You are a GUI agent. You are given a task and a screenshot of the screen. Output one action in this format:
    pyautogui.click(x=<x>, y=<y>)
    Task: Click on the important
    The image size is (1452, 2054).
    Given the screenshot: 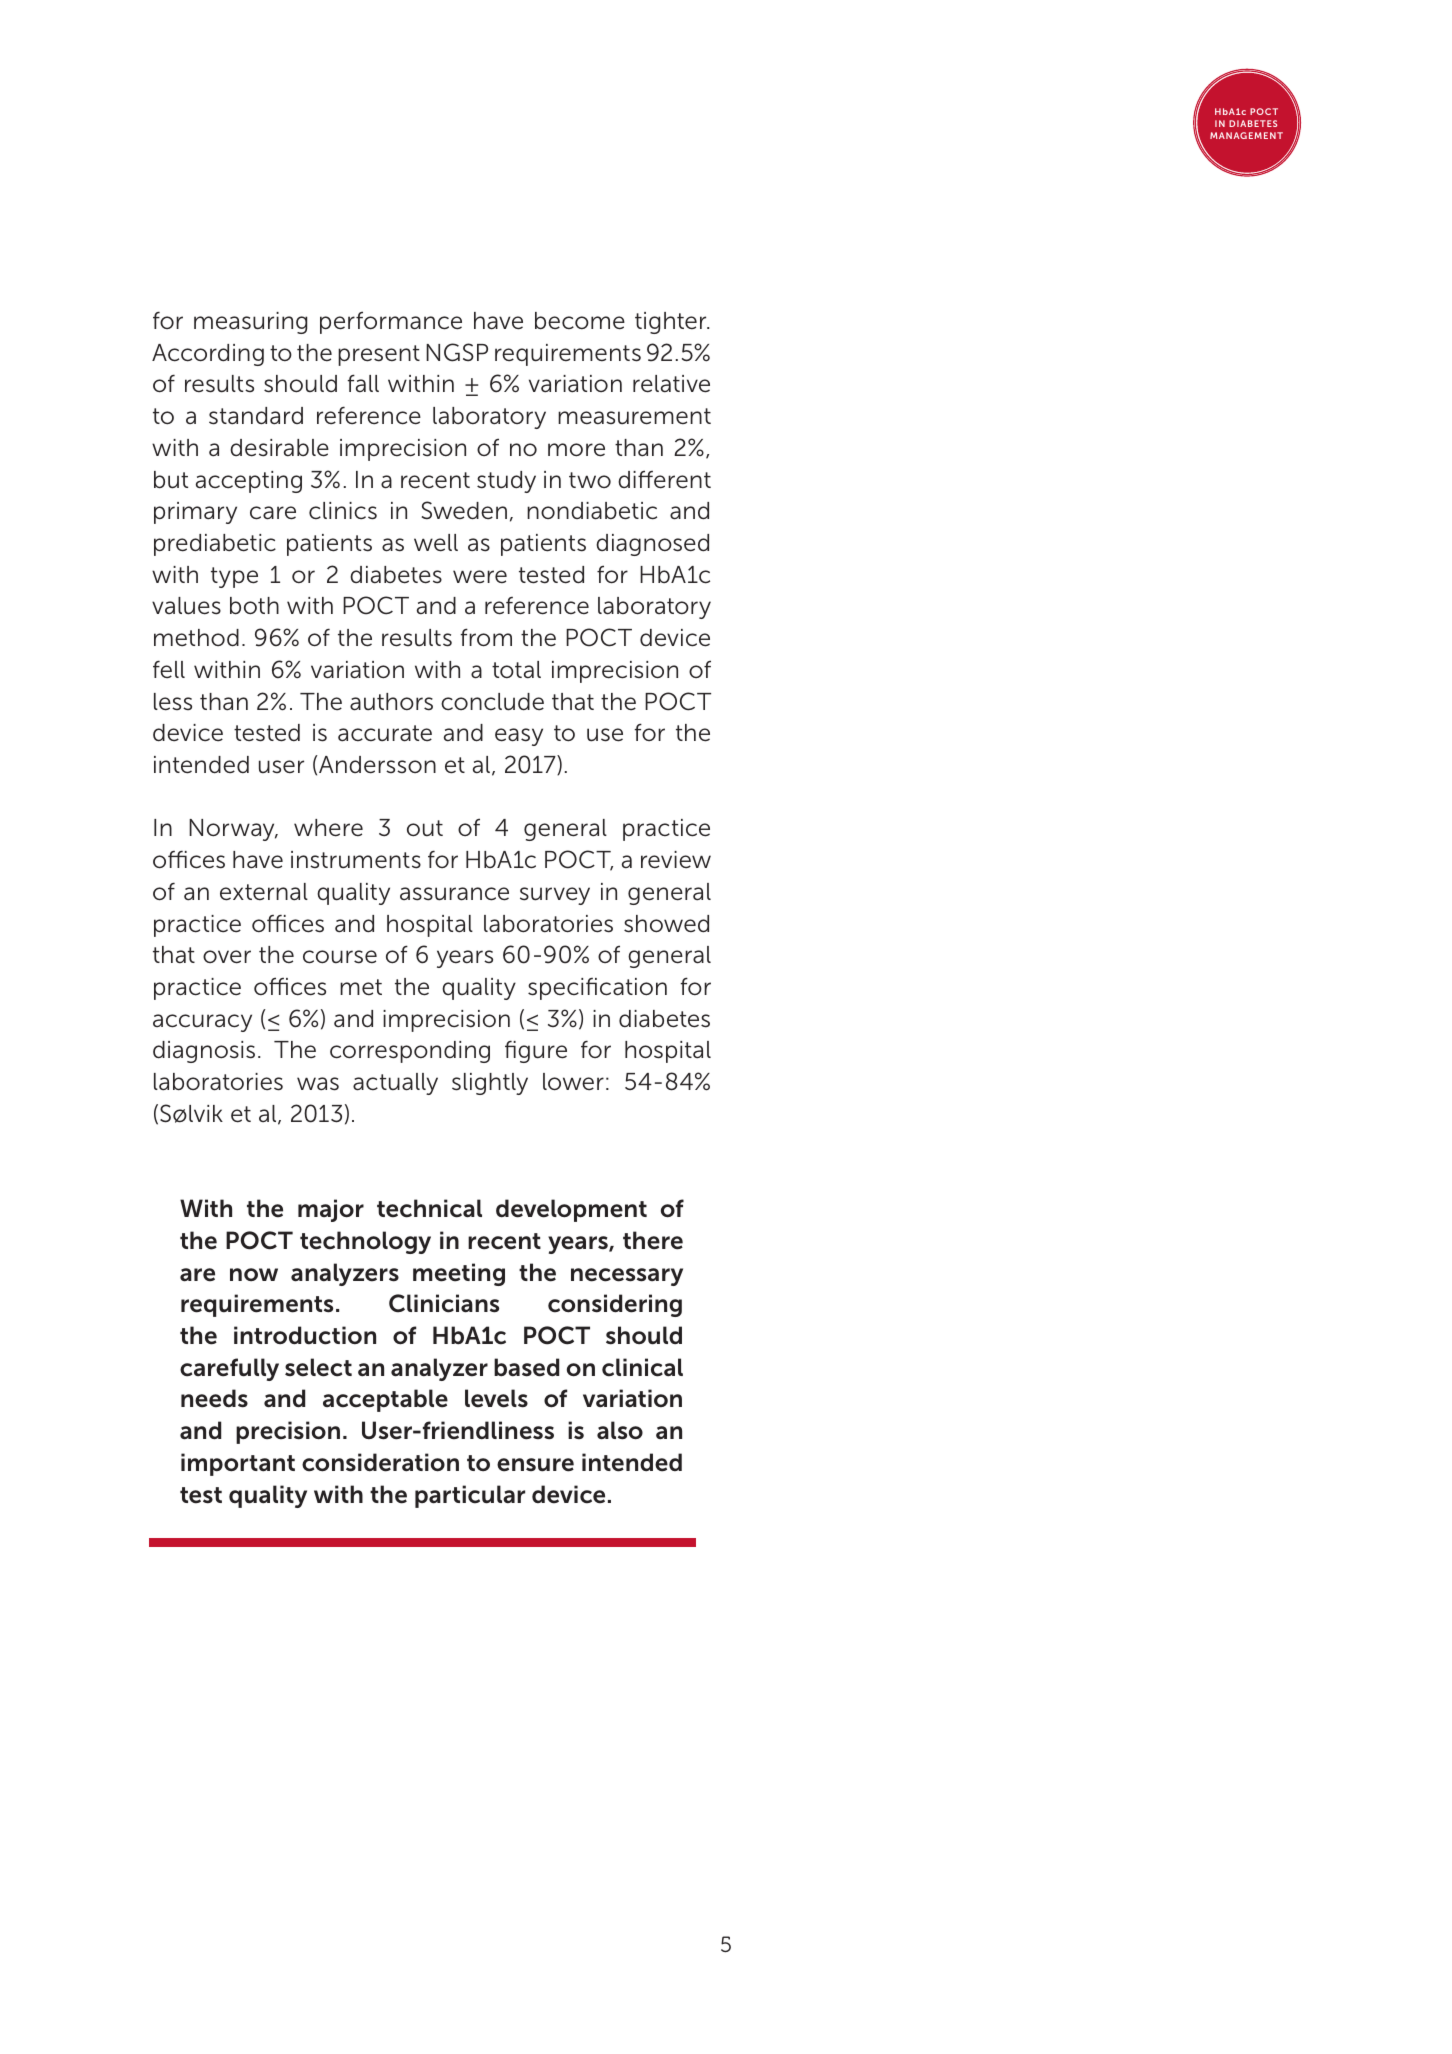 What is the action you would take?
    pyautogui.click(x=238, y=1464)
